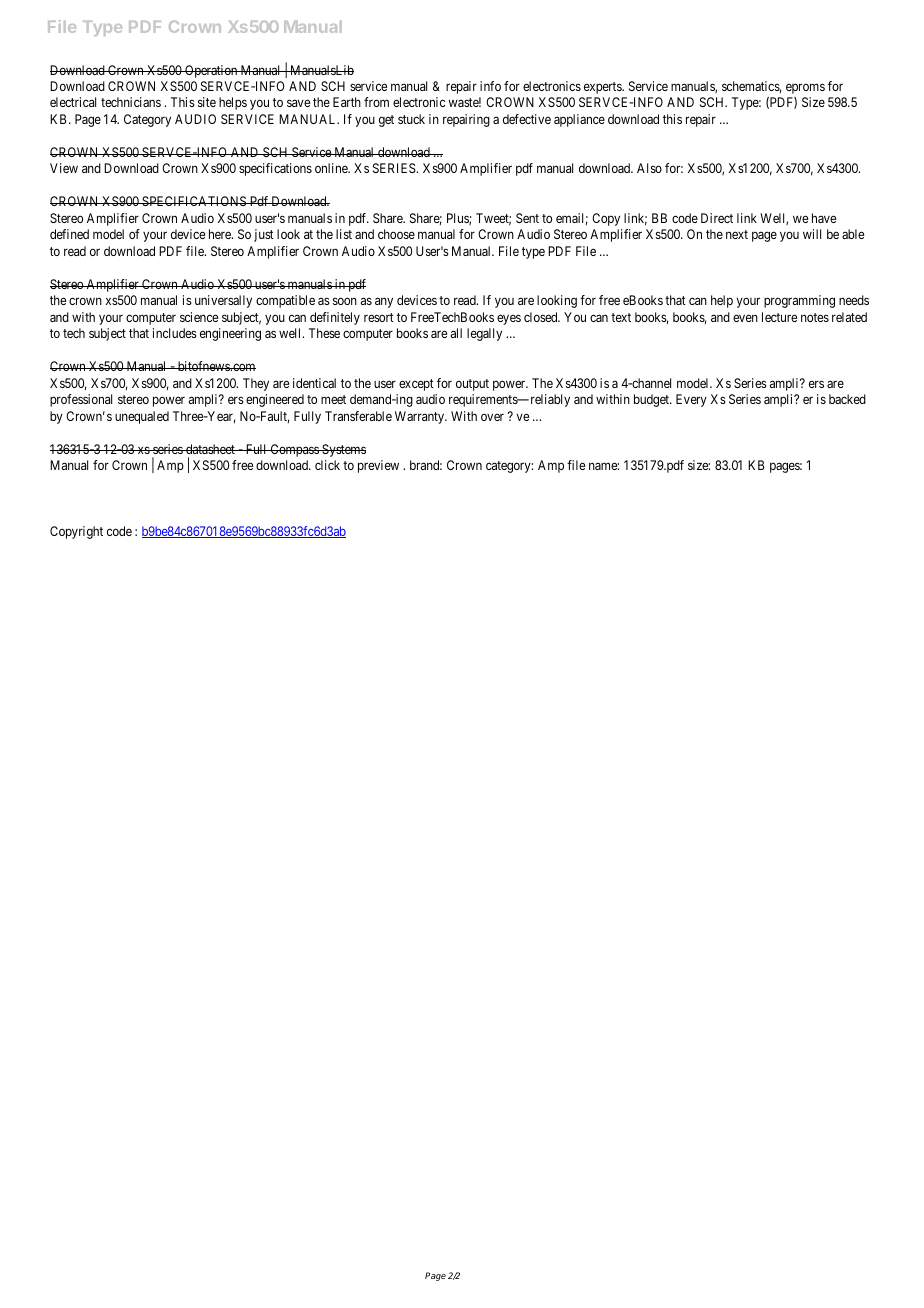  What do you see at coordinates (332, 168) in the screenshot?
I see `online` at bounding box center [332, 168].
